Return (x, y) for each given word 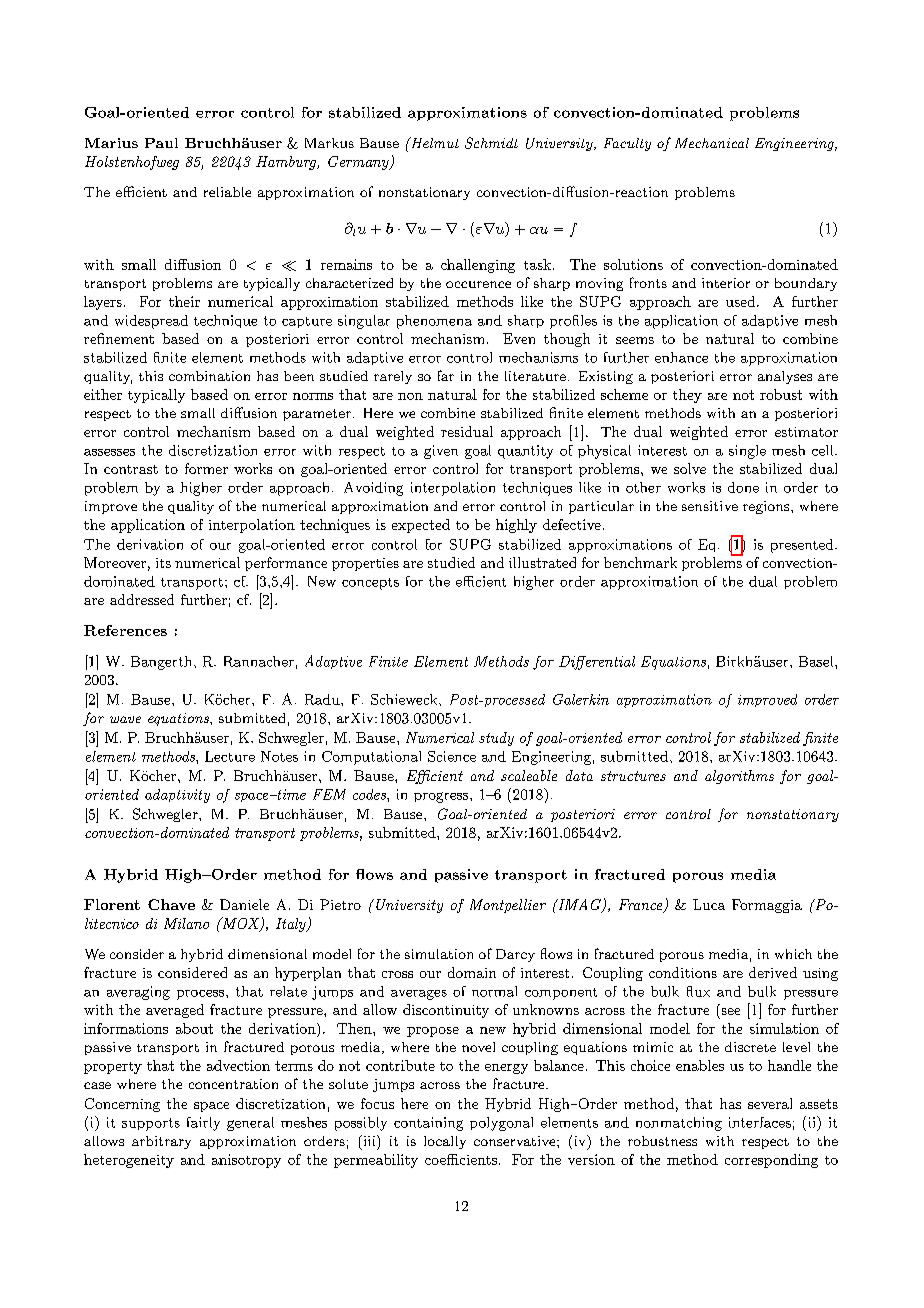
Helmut (433, 142)
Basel (817, 661)
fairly (203, 1124)
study (496, 739)
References (125, 630)
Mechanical (712, 143)
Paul (161, 143)
